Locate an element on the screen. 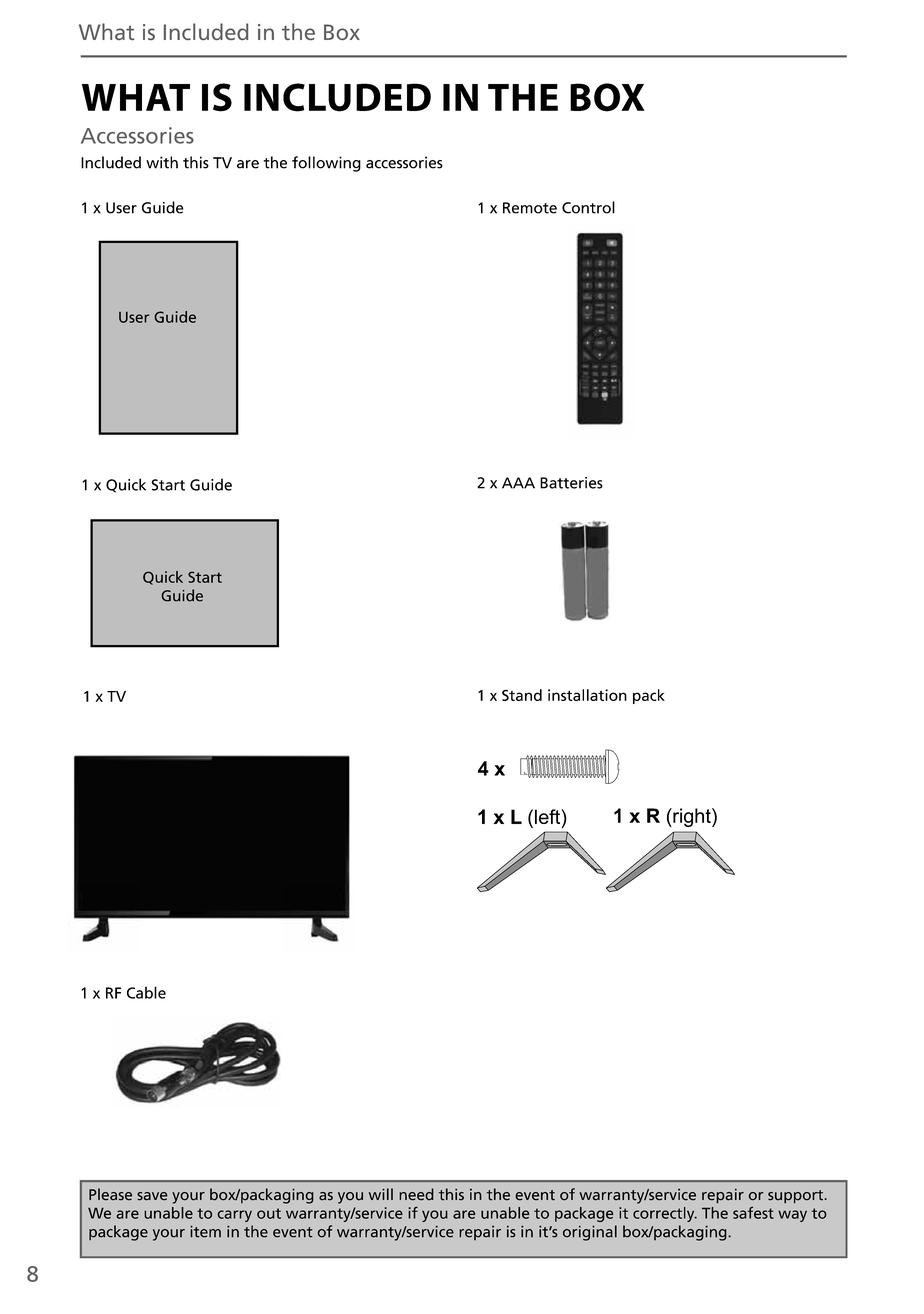 The width and height of the screenshot is (924, 1314). right is located at coordinates (692, 817).
